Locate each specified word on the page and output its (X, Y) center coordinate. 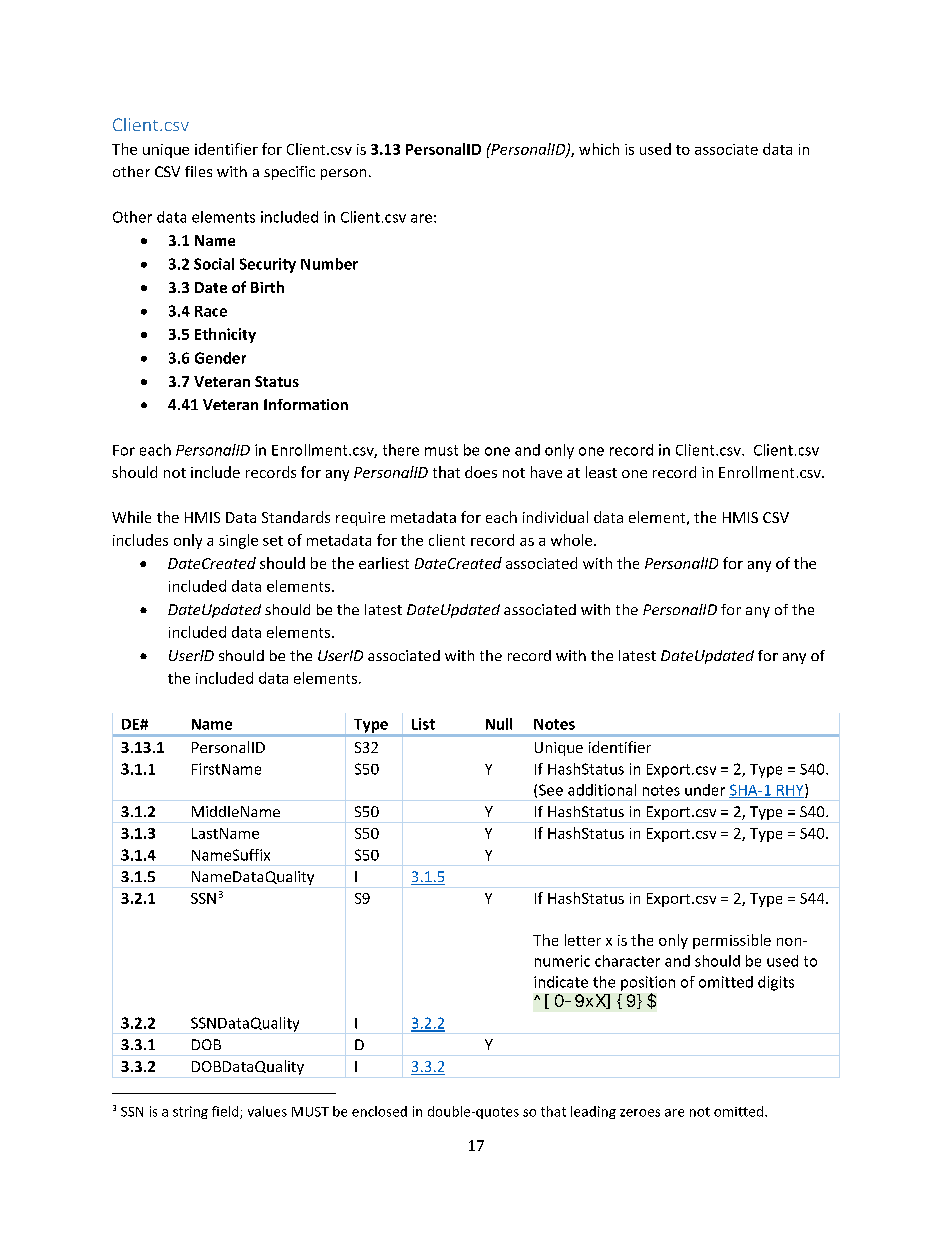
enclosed (379, 1111)
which (599, 149)
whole (573, 540)
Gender (220, 358)
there (401, 450)
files (198, 171)
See (551, 790)
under (705, 790)
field (226, 1112)
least (601, 472)
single (238, 541)
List (423, 724)
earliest (384, 563)
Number (329, 264)
